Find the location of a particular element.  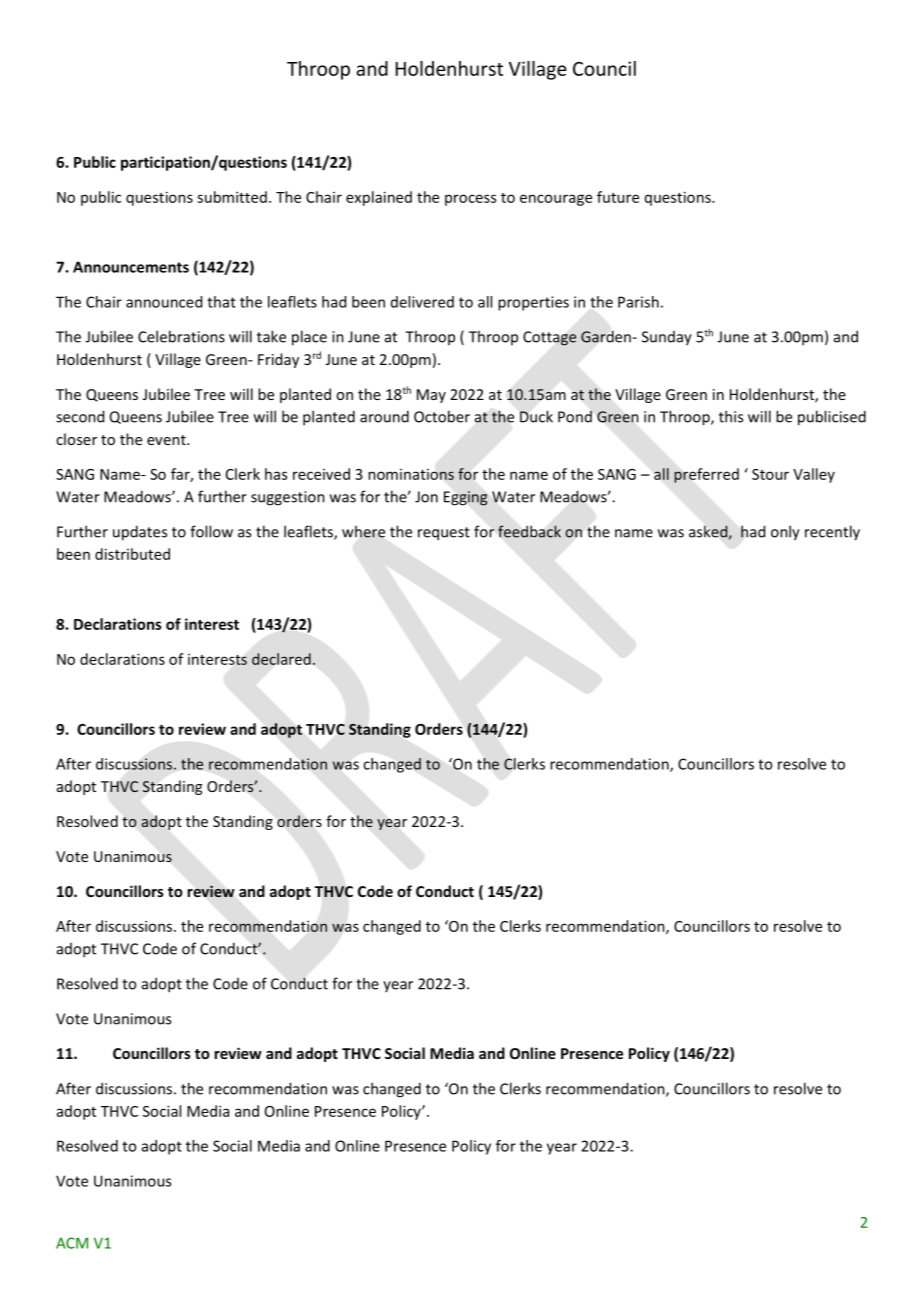

declared is located at coordinates (281, 659).
